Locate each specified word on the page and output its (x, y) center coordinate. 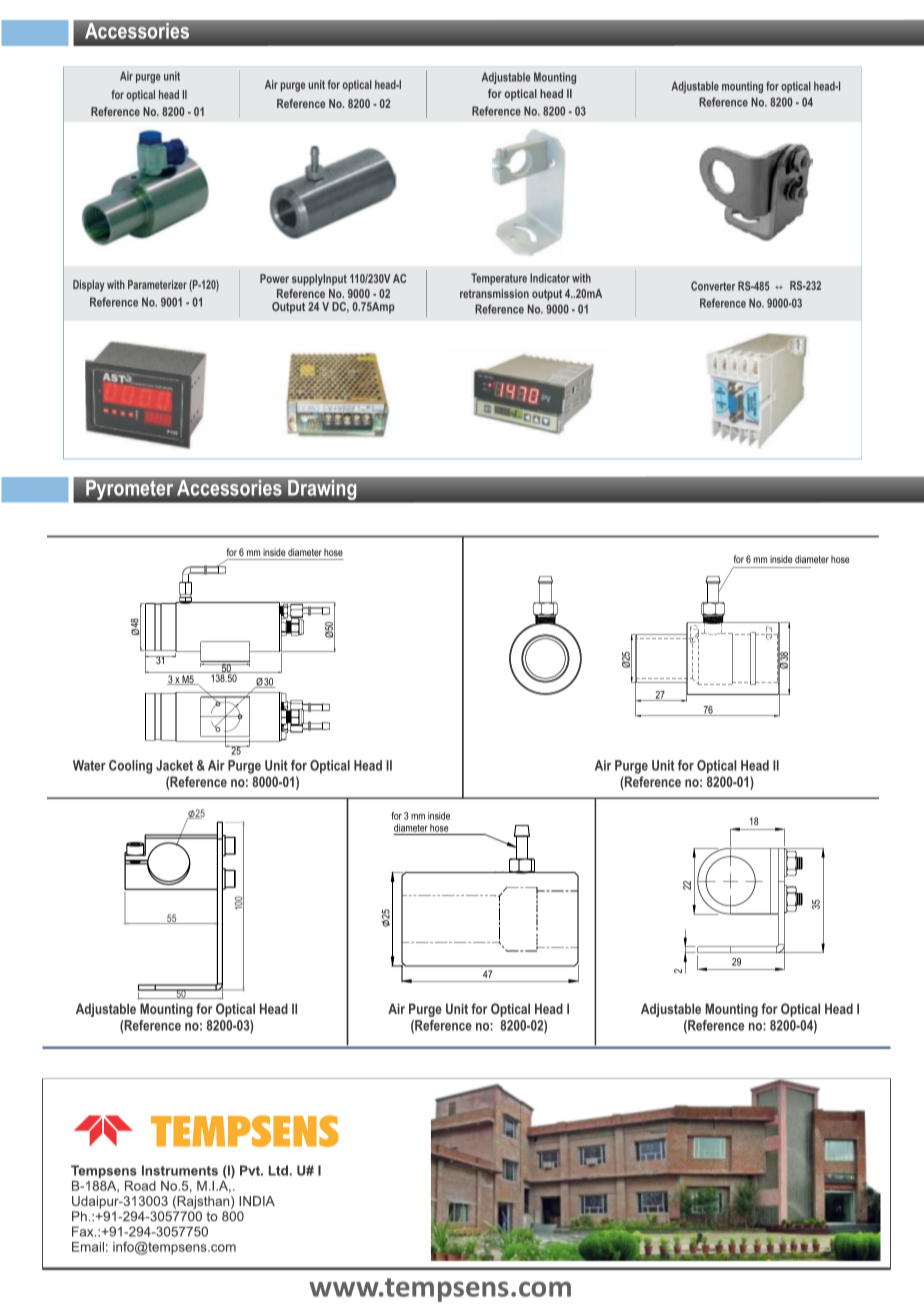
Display (88, 286)
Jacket (174, 765)
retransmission (494, 293)
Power (274, 278)
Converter (713, 286)
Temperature (499, 279)
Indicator (550, 278)
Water (89, 765)
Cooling (130, 767)
